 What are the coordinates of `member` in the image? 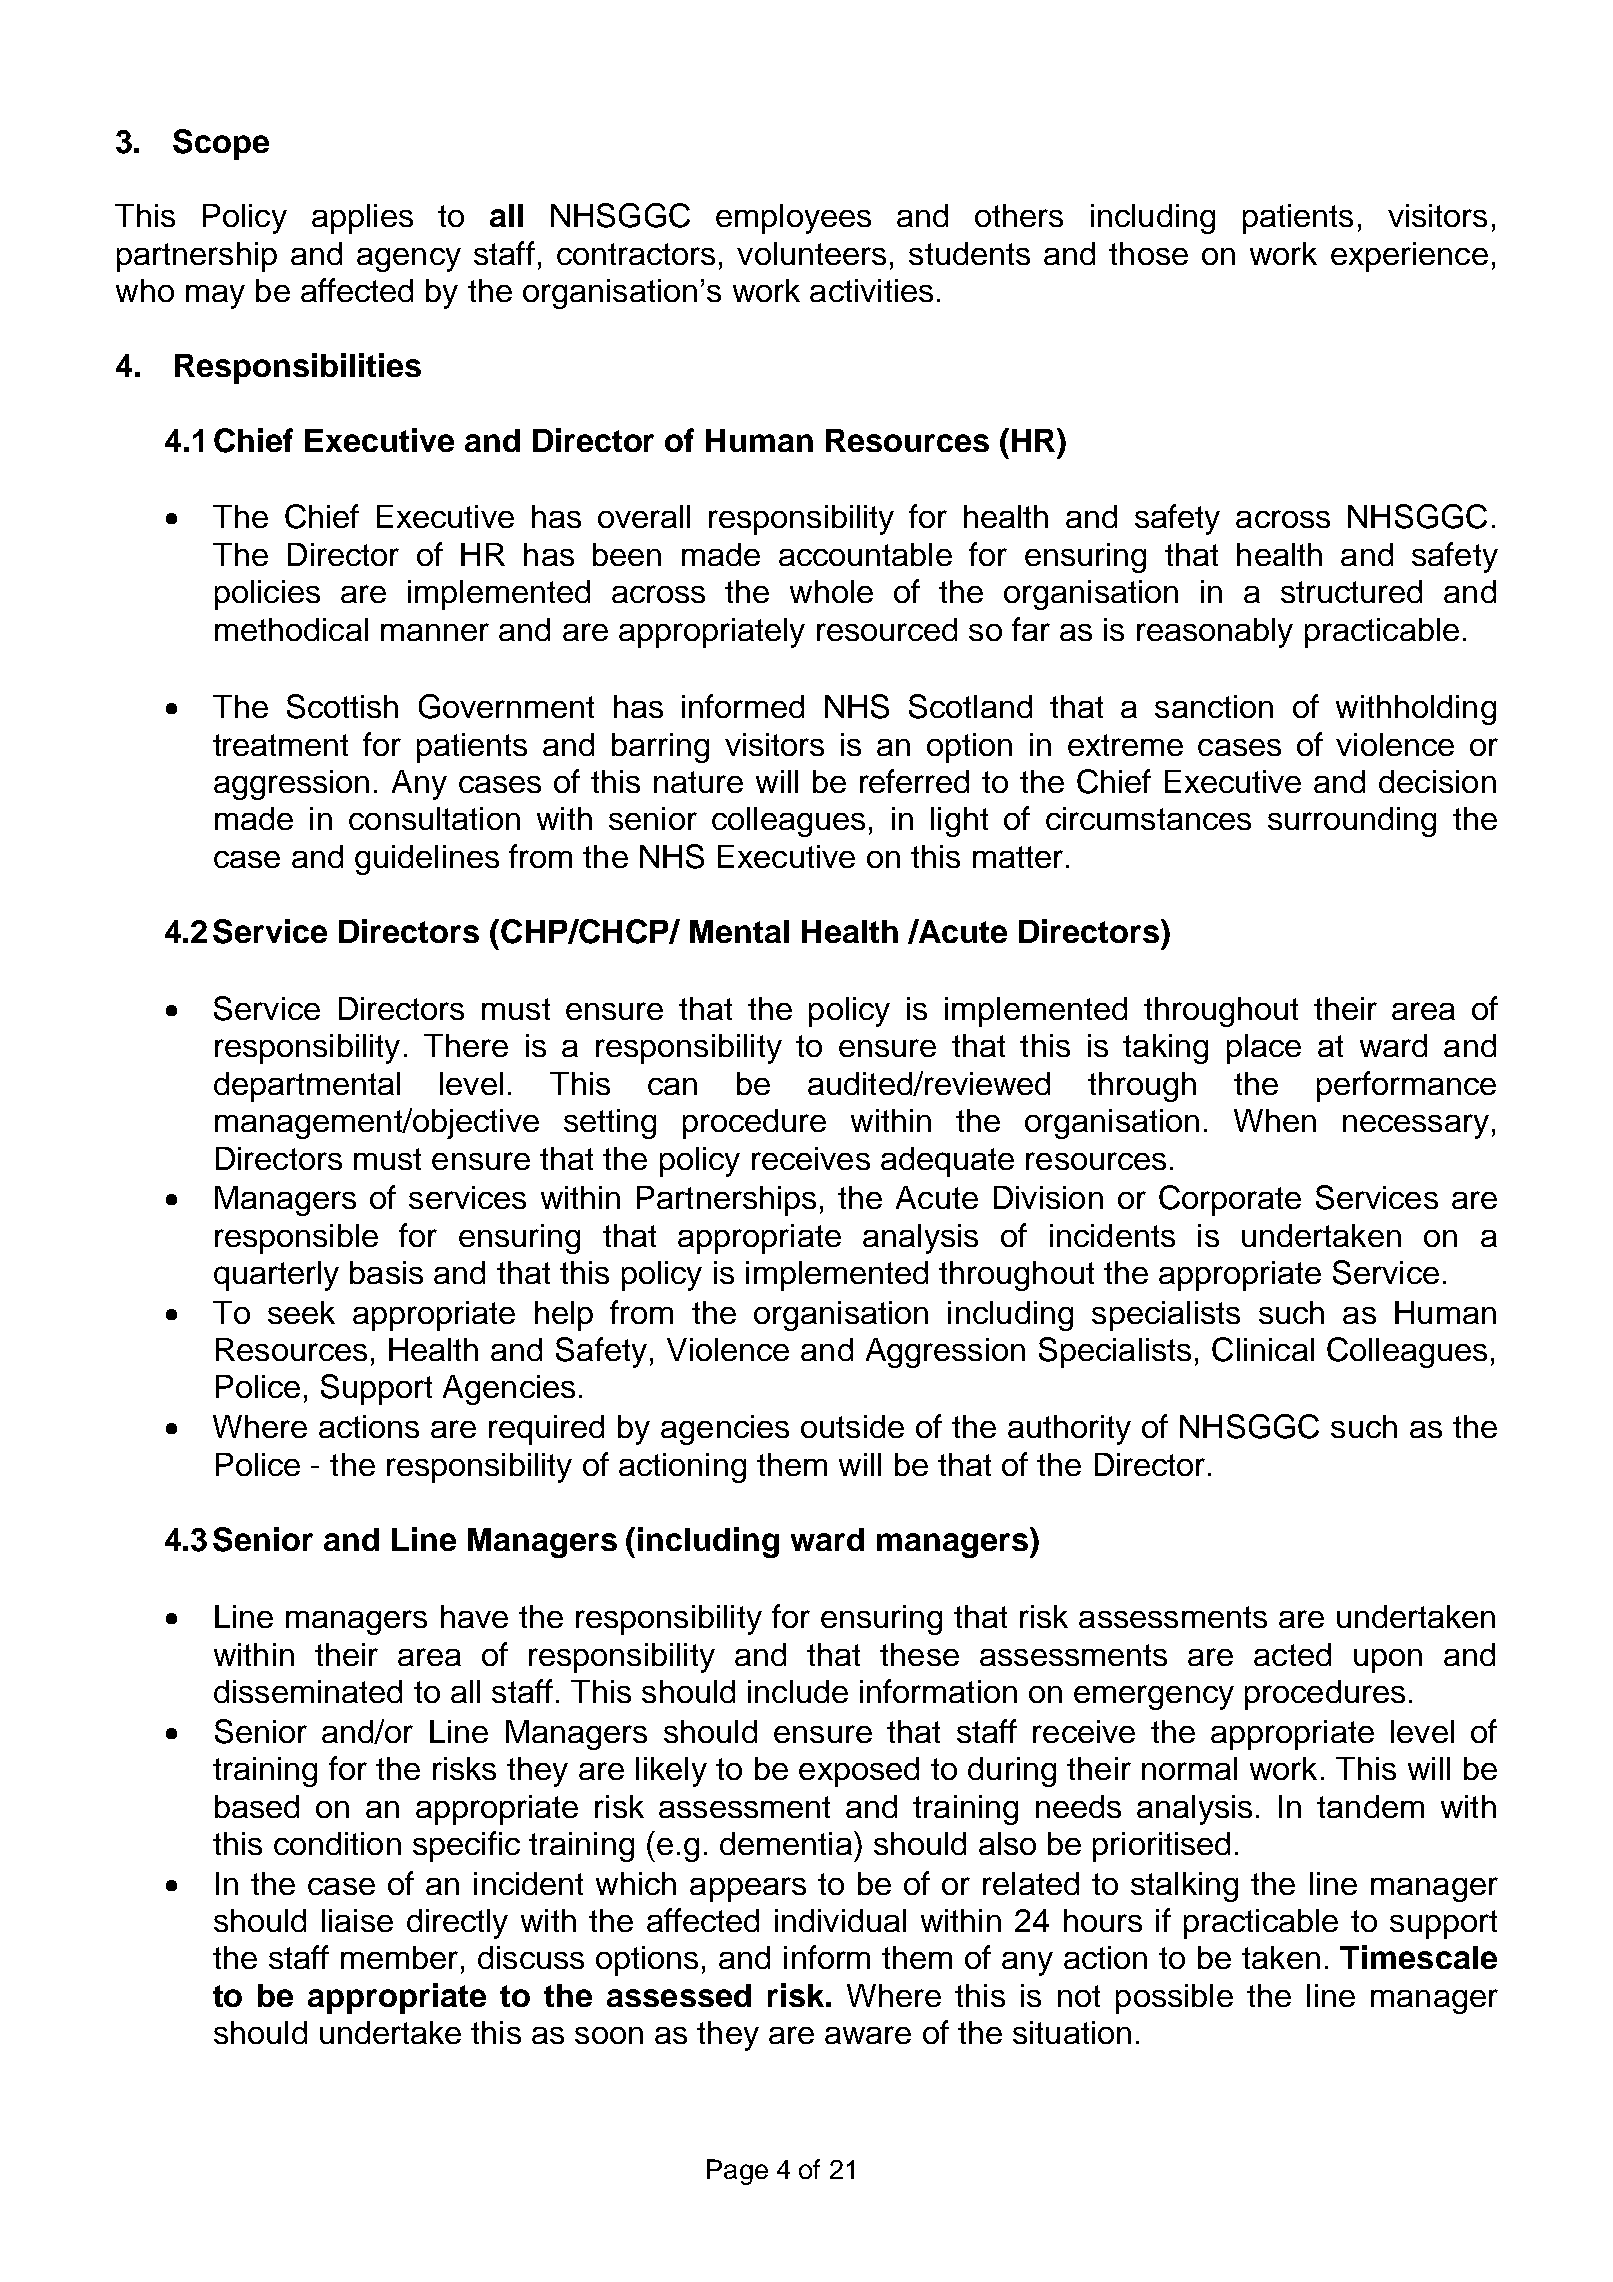 It's located at (399, 1957).
